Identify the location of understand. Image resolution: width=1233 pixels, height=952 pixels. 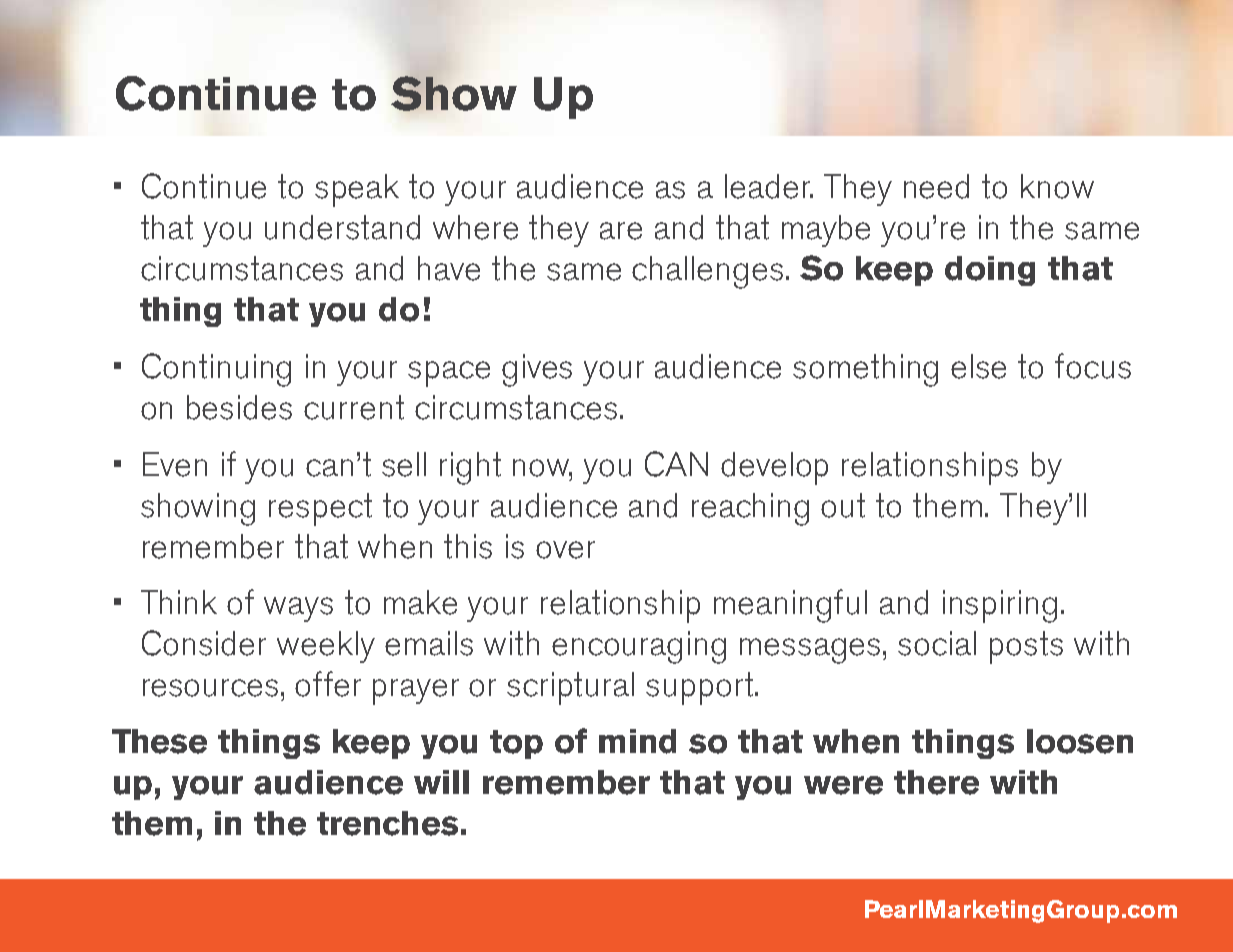
(342, 227).
